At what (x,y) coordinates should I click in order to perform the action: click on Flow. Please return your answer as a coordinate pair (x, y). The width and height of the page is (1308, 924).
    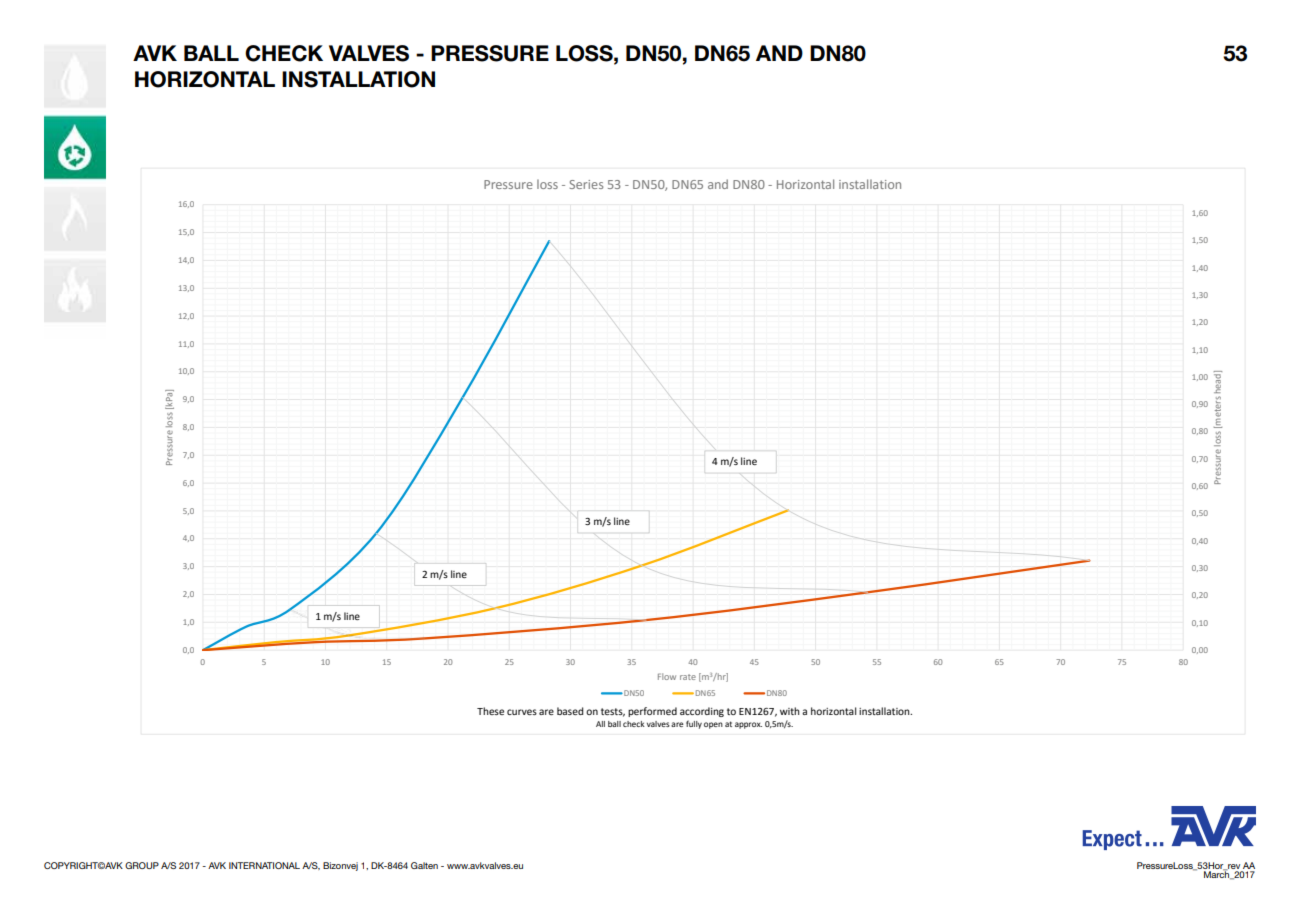
    Looking at the image, I should click on (667, 676).
